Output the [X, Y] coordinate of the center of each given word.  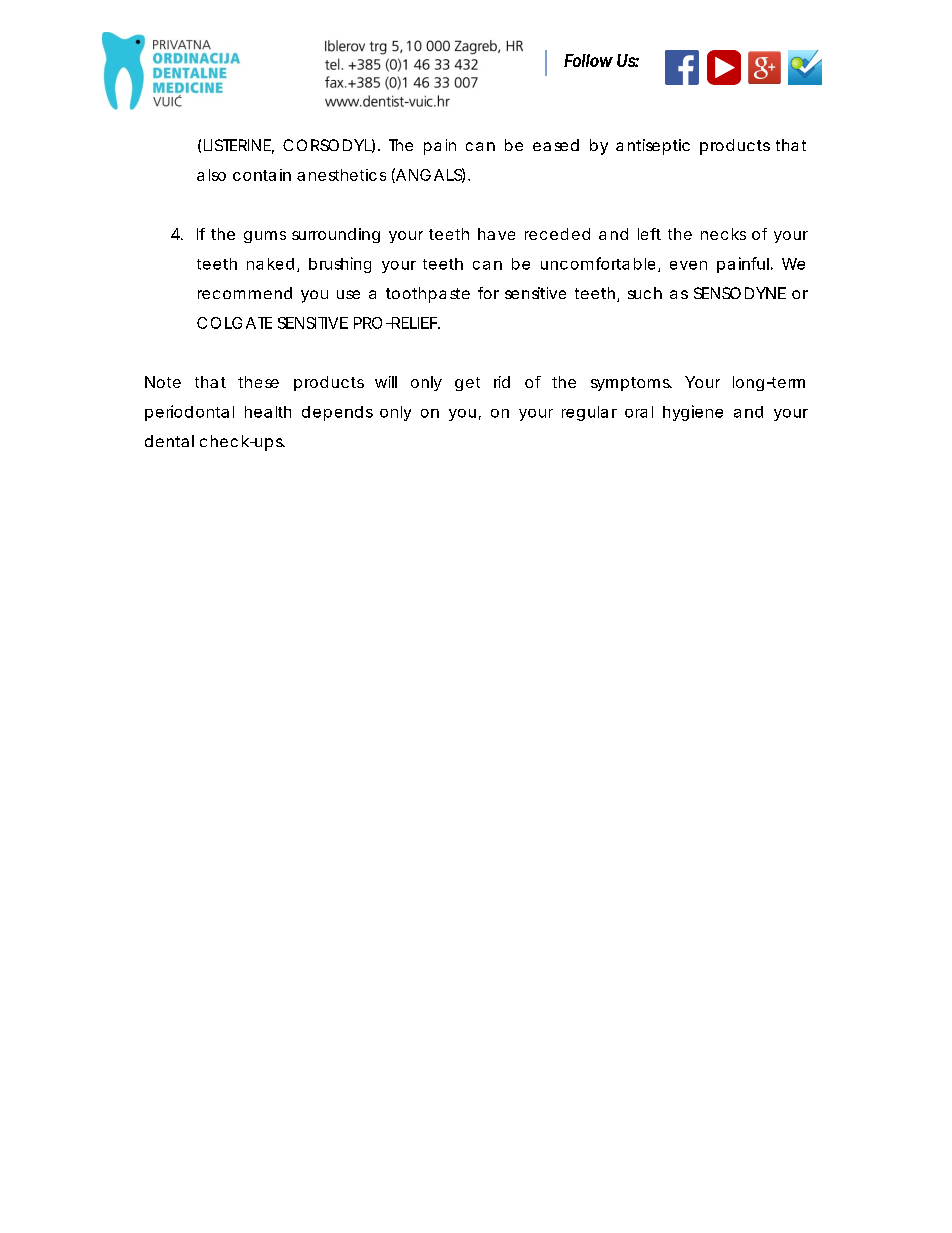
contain [262, 175]
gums [265, 237]
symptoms [631, 384]
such [645, 293]
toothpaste [428, 295]
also [211, 175]
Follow [588, 60]
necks [723, 234]
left [649, 234]
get [467, 384]
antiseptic [653, 147]
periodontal [189, 413]
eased [556, 145]
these [258, 382]
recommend [245, 293]
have [496, 234]
